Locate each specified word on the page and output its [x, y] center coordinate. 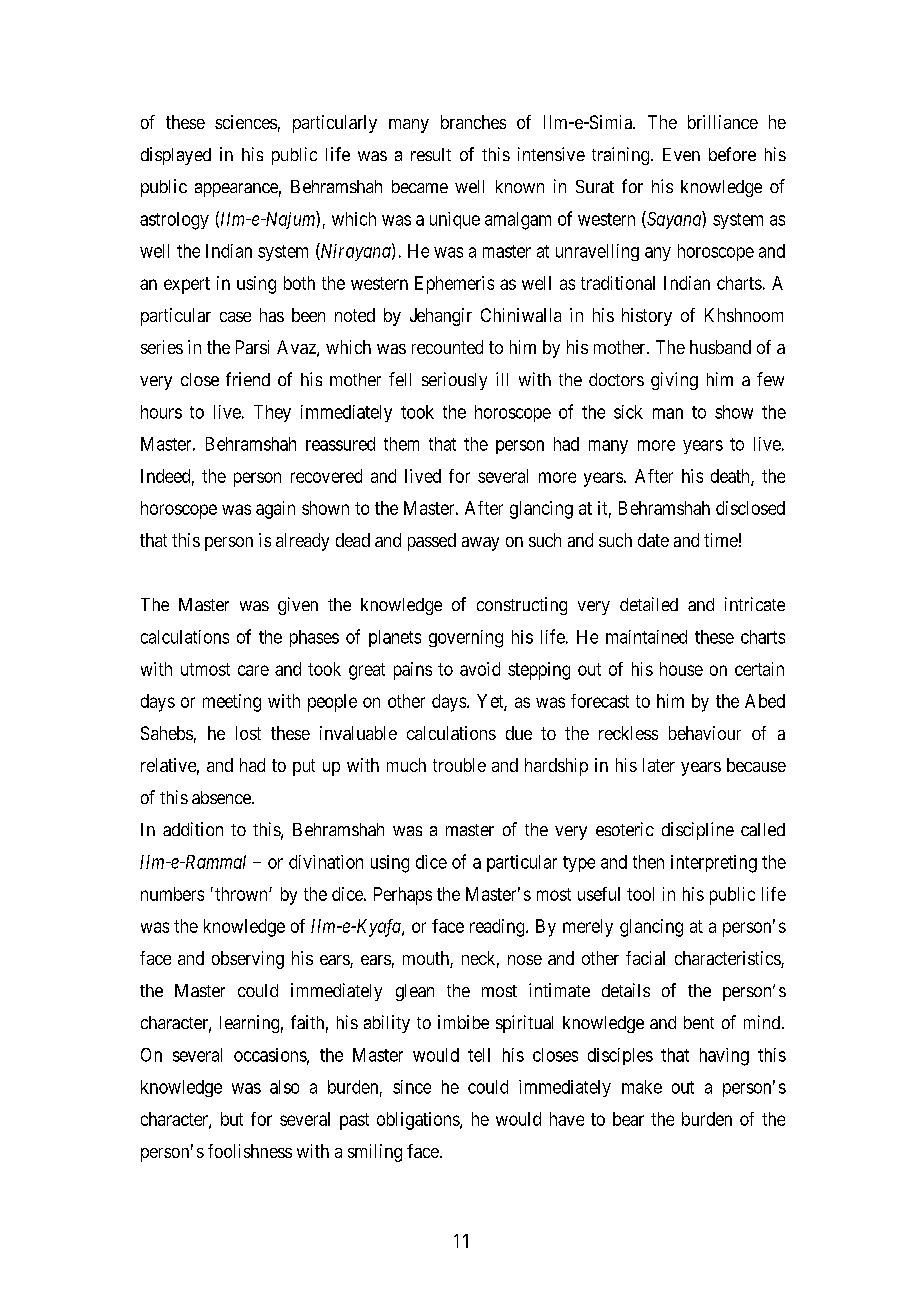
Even [681, 154]
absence [222, 797]
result [431, 154]
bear [628, 1119]
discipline [698, 831]
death [731, 477]
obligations [419, 1121]
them [401, 444]
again [275, 510]
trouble [459, 765]
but [232, 1119]
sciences [246, 122]
